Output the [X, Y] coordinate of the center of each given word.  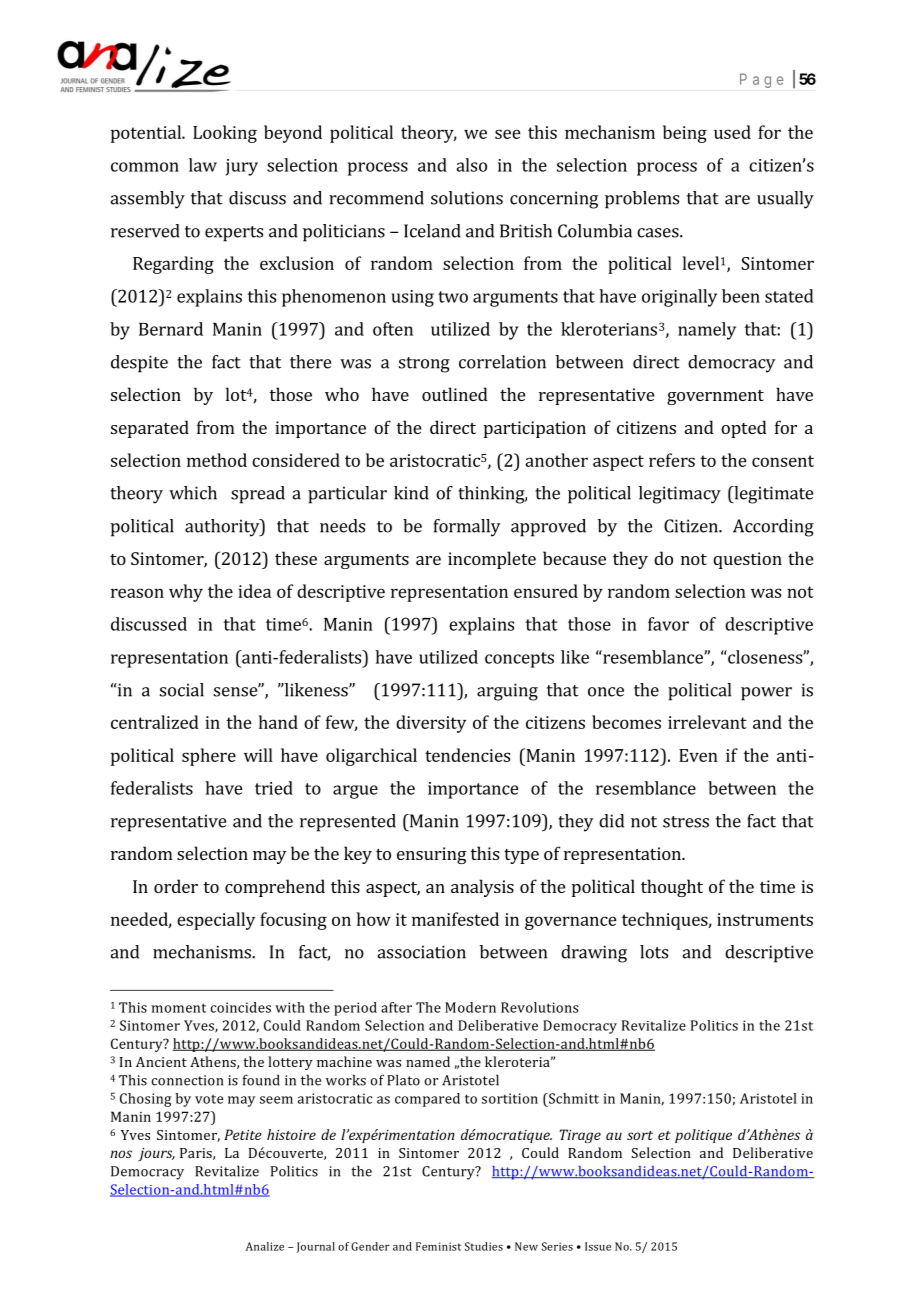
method [217, 460]
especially [216, 921]
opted [744, 429]
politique [703, 1136]
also [471, 165]
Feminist [438, 1246]
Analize [265, 1246]
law [203, 165]
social [182, 690]
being [685, 134]
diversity [431, 724]
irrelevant [707, 722]
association [421, 952]
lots [654, 952]
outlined [455, 394]
